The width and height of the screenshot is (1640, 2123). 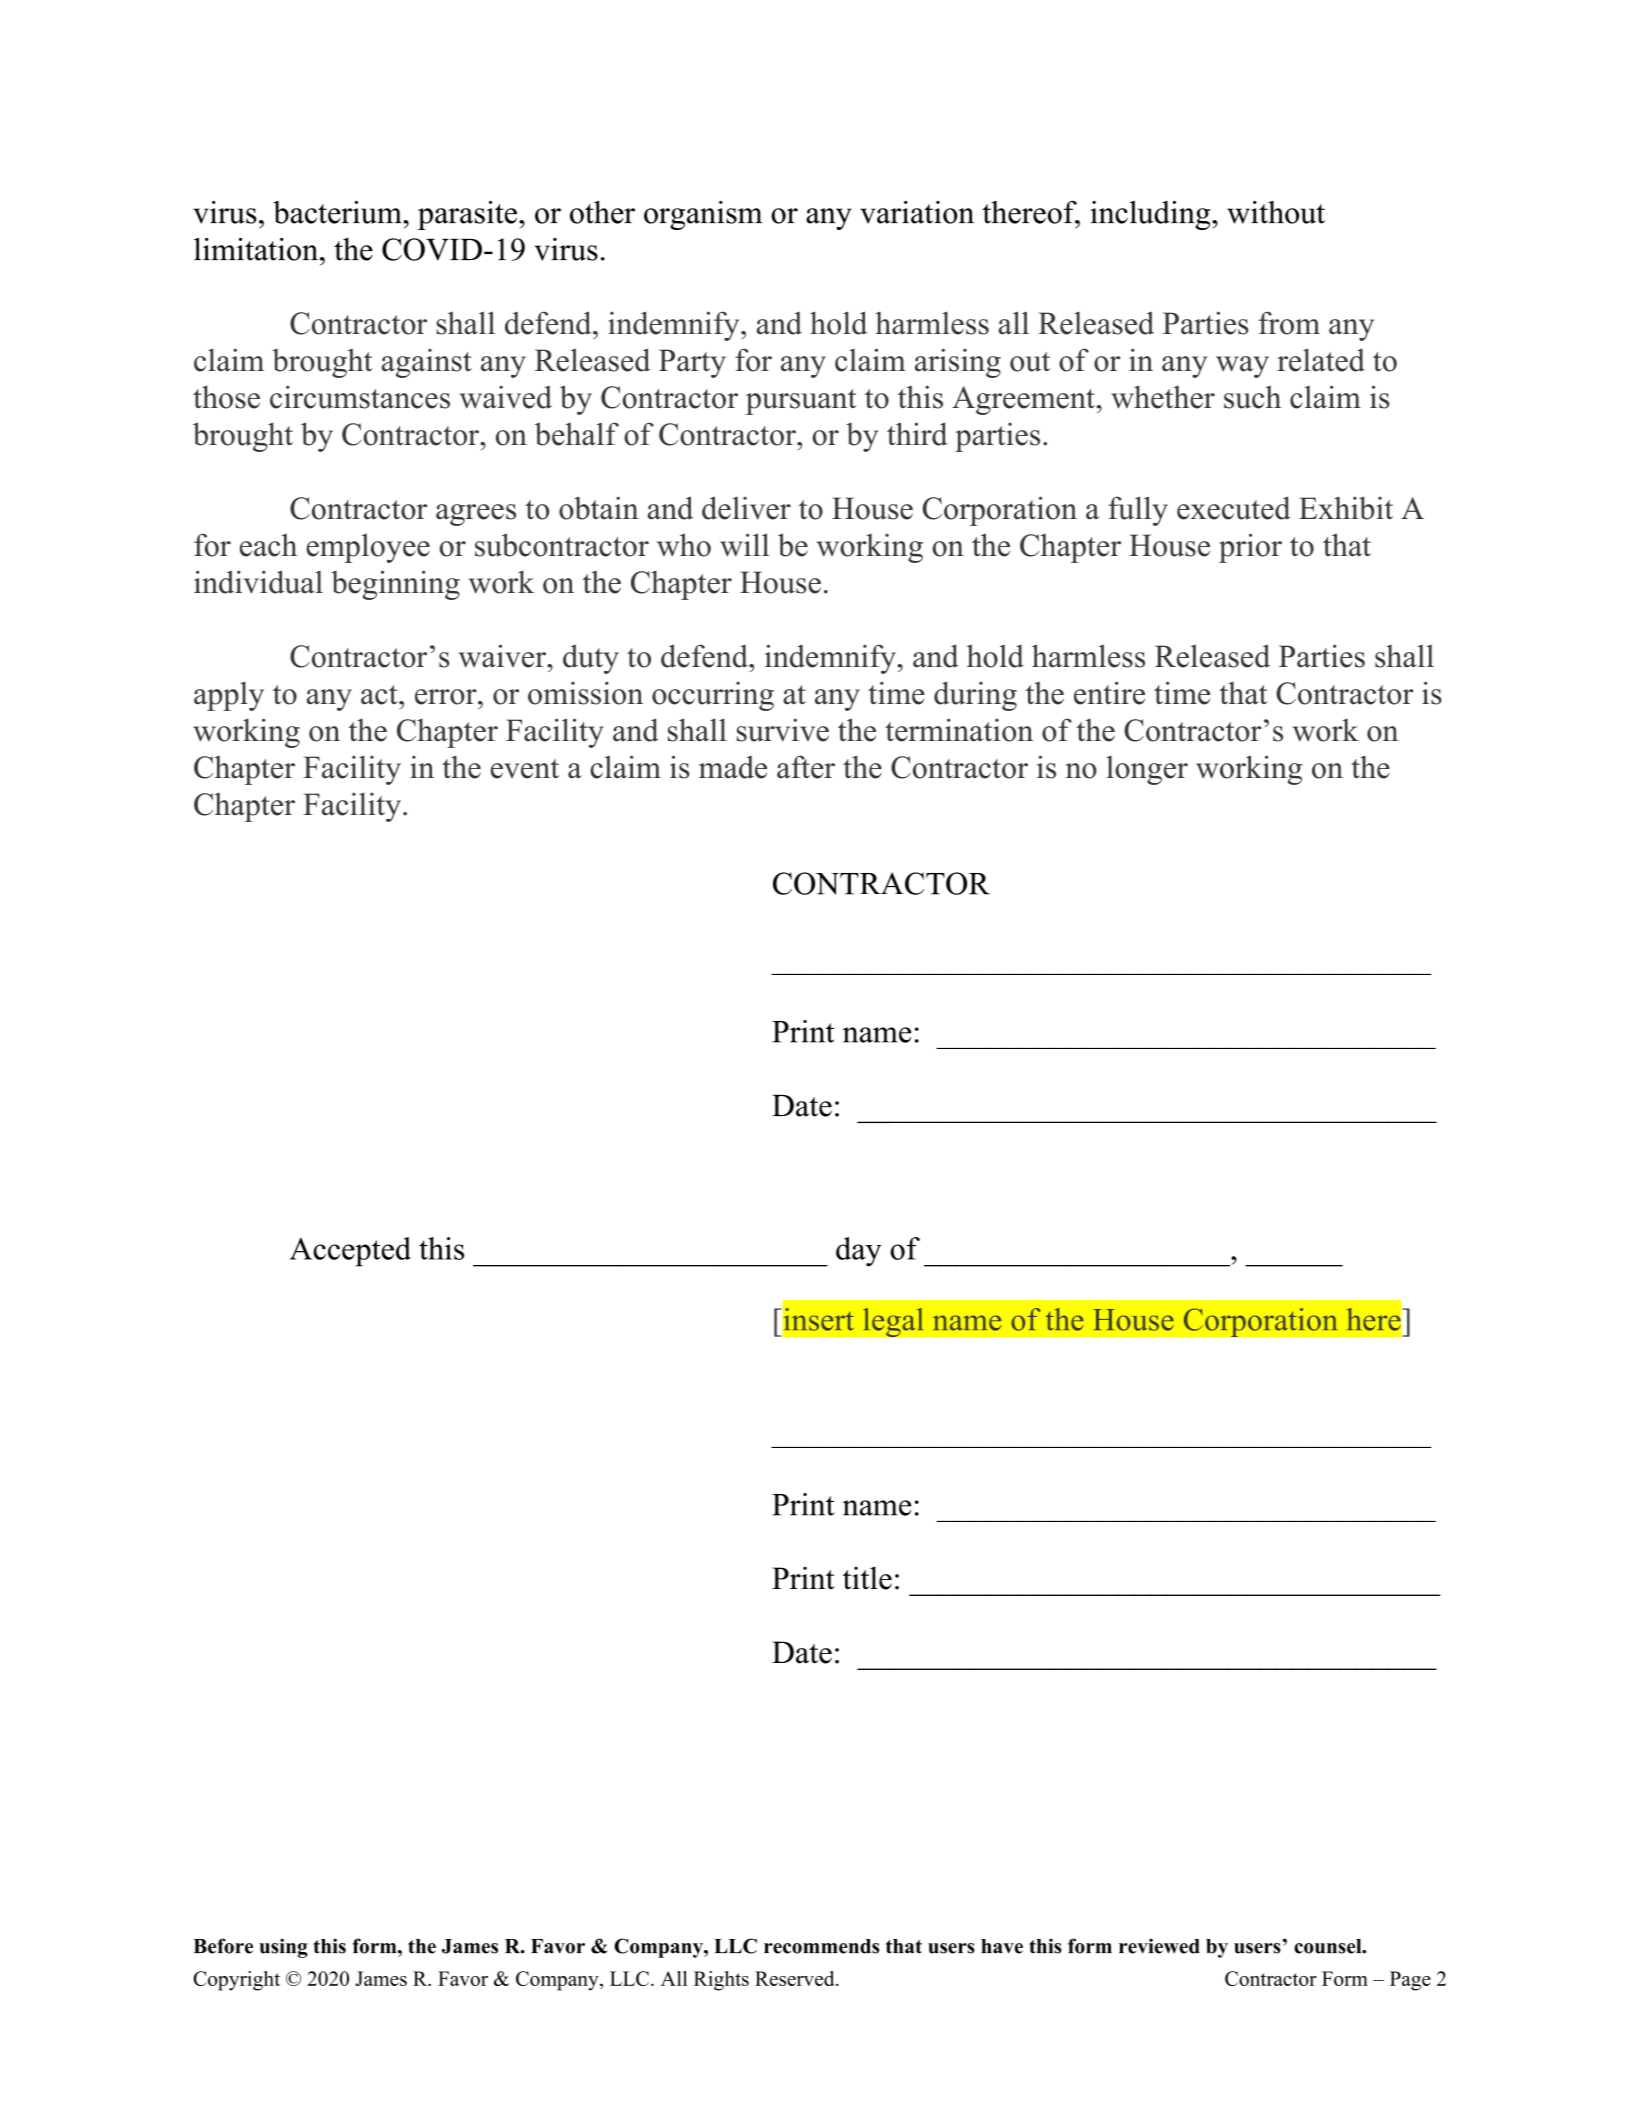 I want to click on variation, so click(x=917, y=212).
